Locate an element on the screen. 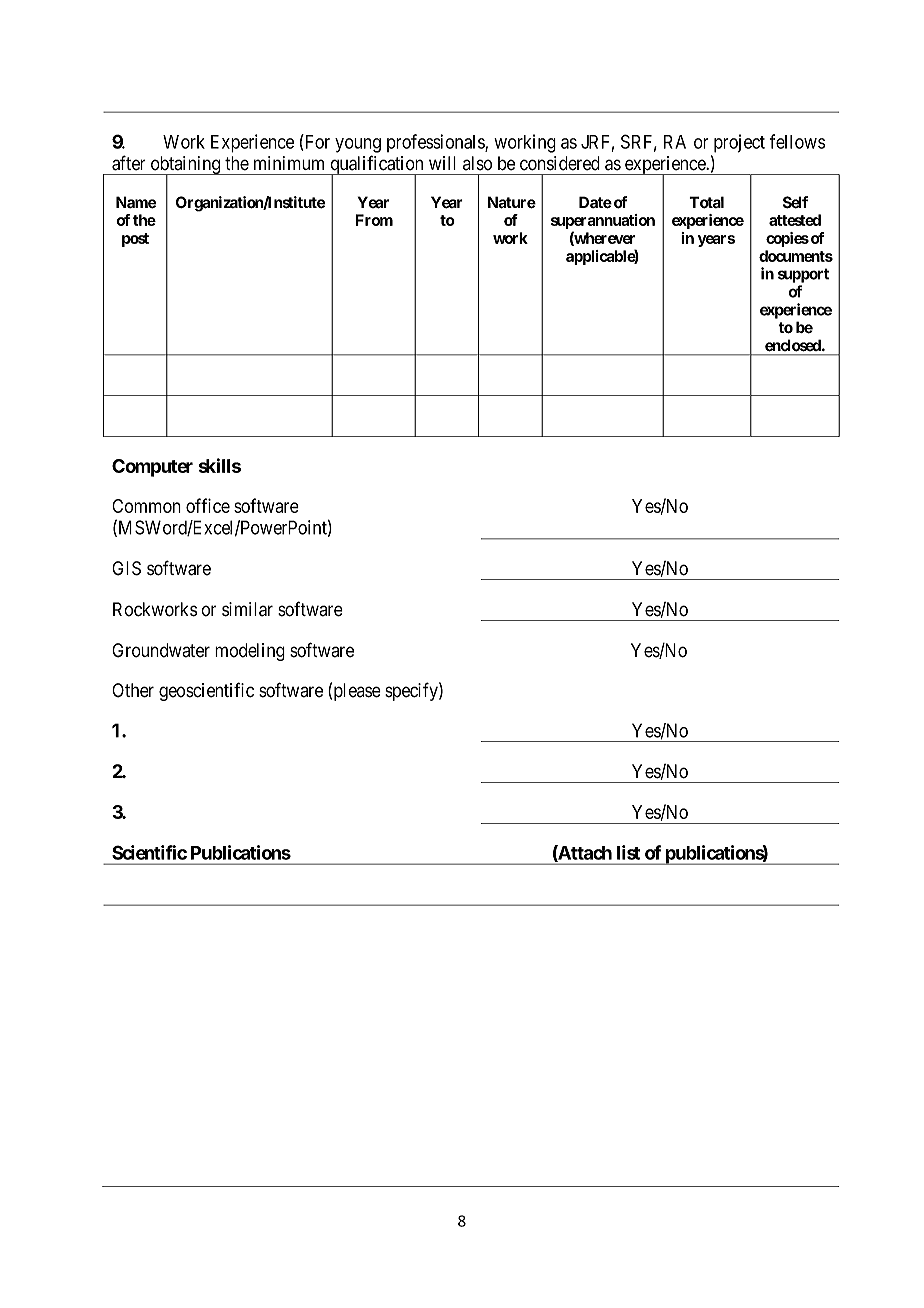 The width and height of the screenshot is (924, 1308). enclosed is located at coordinates (794, 345).
